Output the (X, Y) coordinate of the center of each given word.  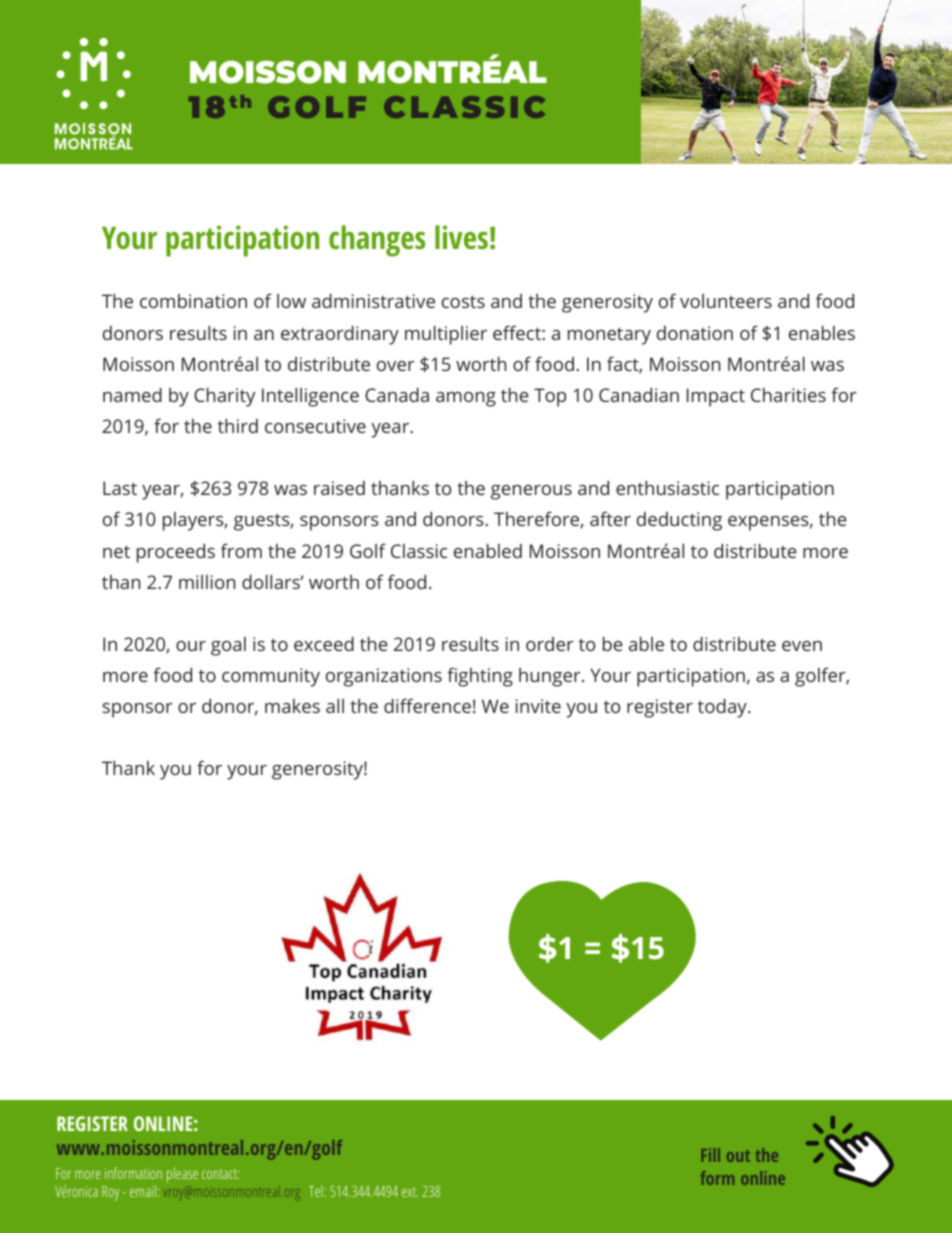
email (143, 1191)
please (182, 1175)
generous (531, 492)
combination (193, 301)
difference (427, 705)
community (271, 677)
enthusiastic (667, 488)
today (723, 708)
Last (120, 488)
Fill (710, 1155)
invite (538, 706)
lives (461, 237)
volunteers (726, 301)
